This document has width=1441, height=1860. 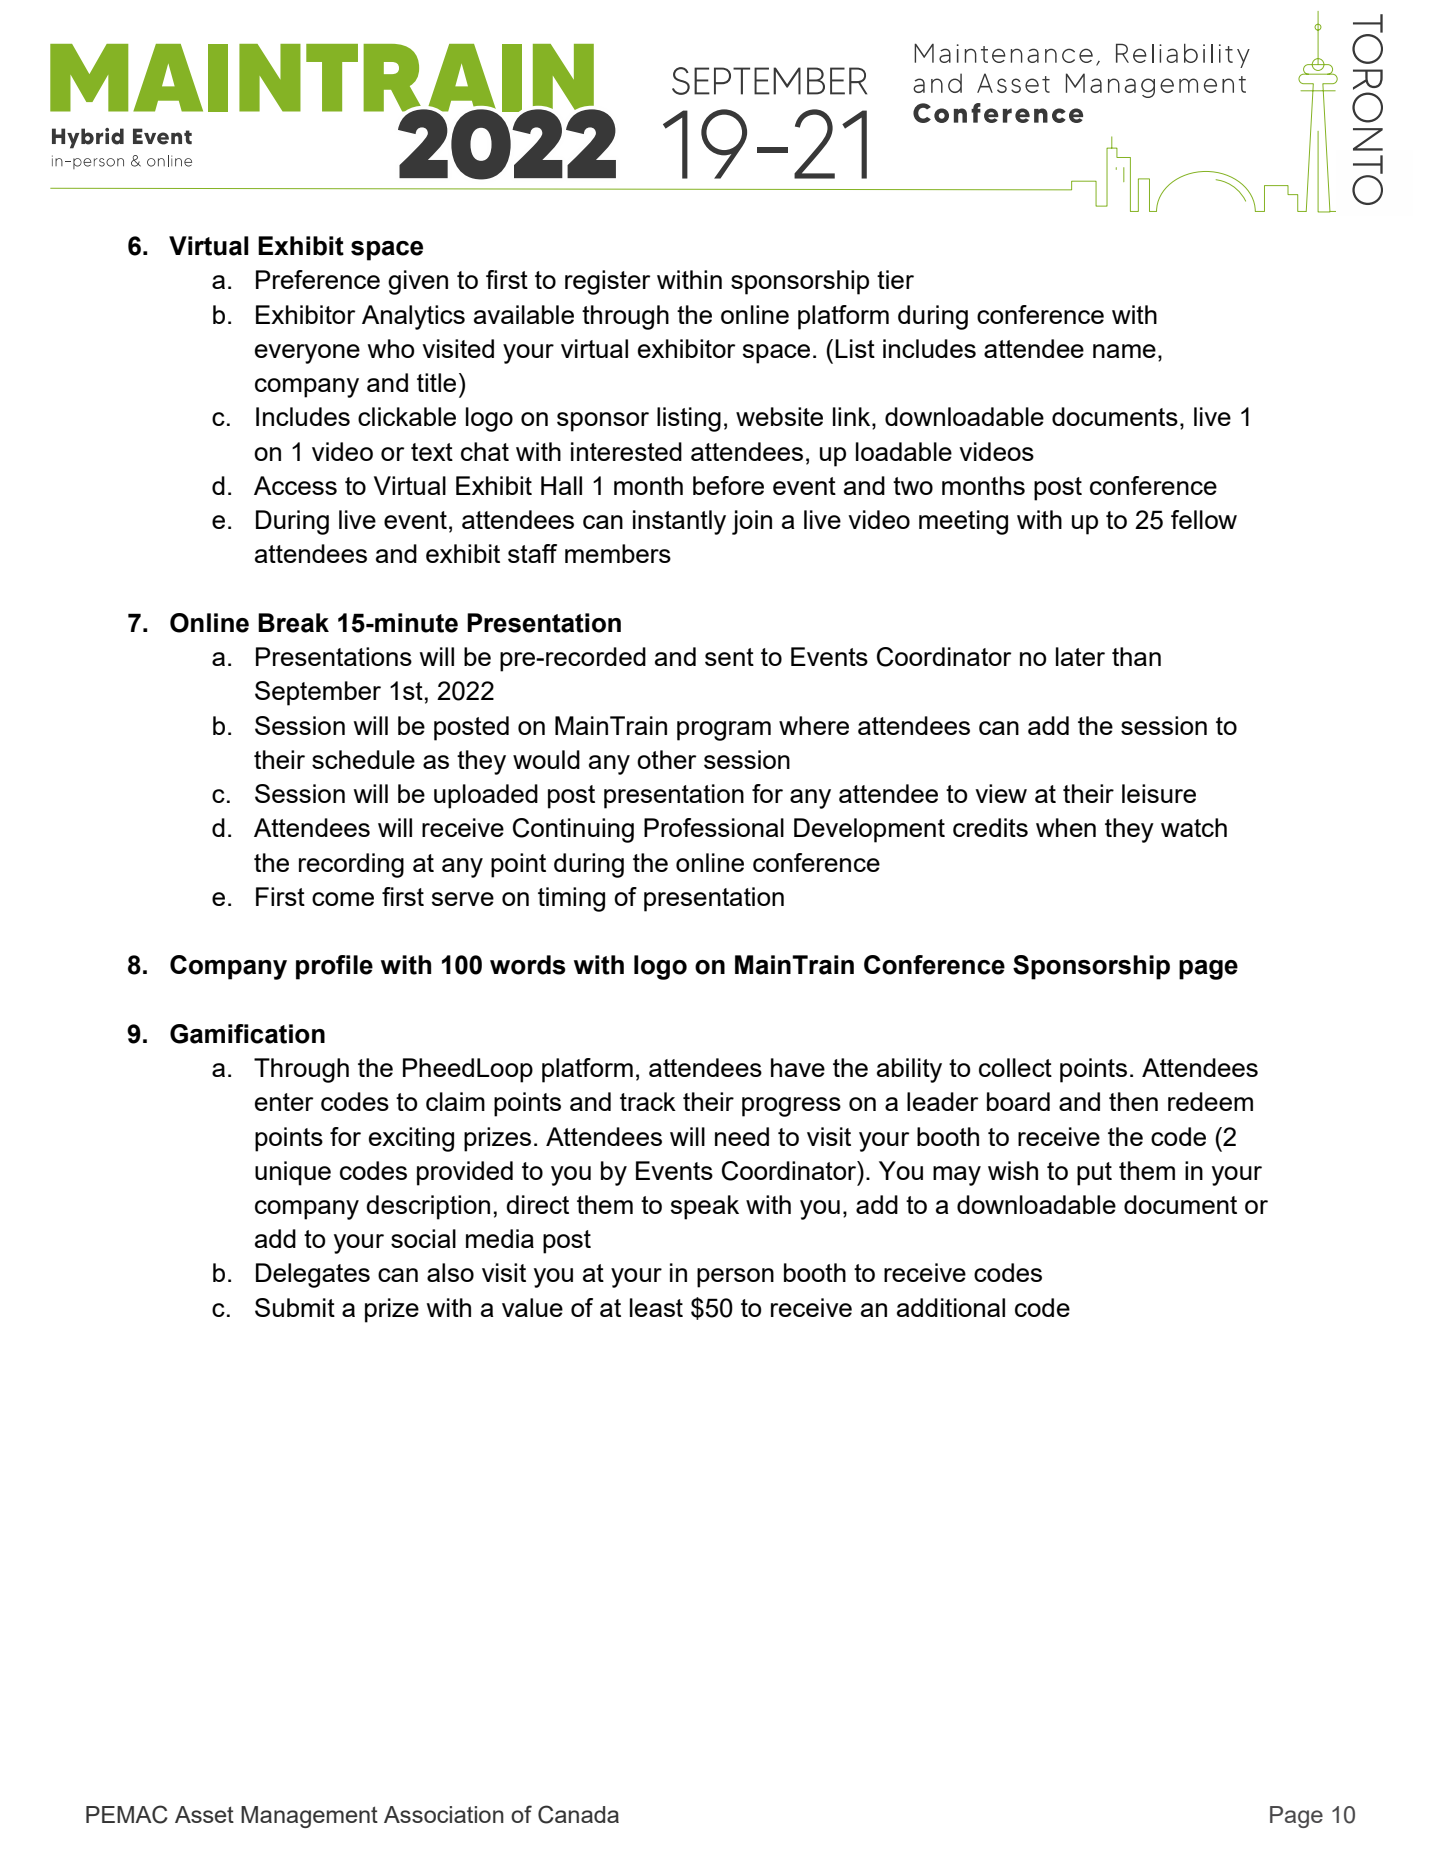 What do you see at coordinates (648, 1101) in the document?
I see `track` at bounding box center [648, 1101].
